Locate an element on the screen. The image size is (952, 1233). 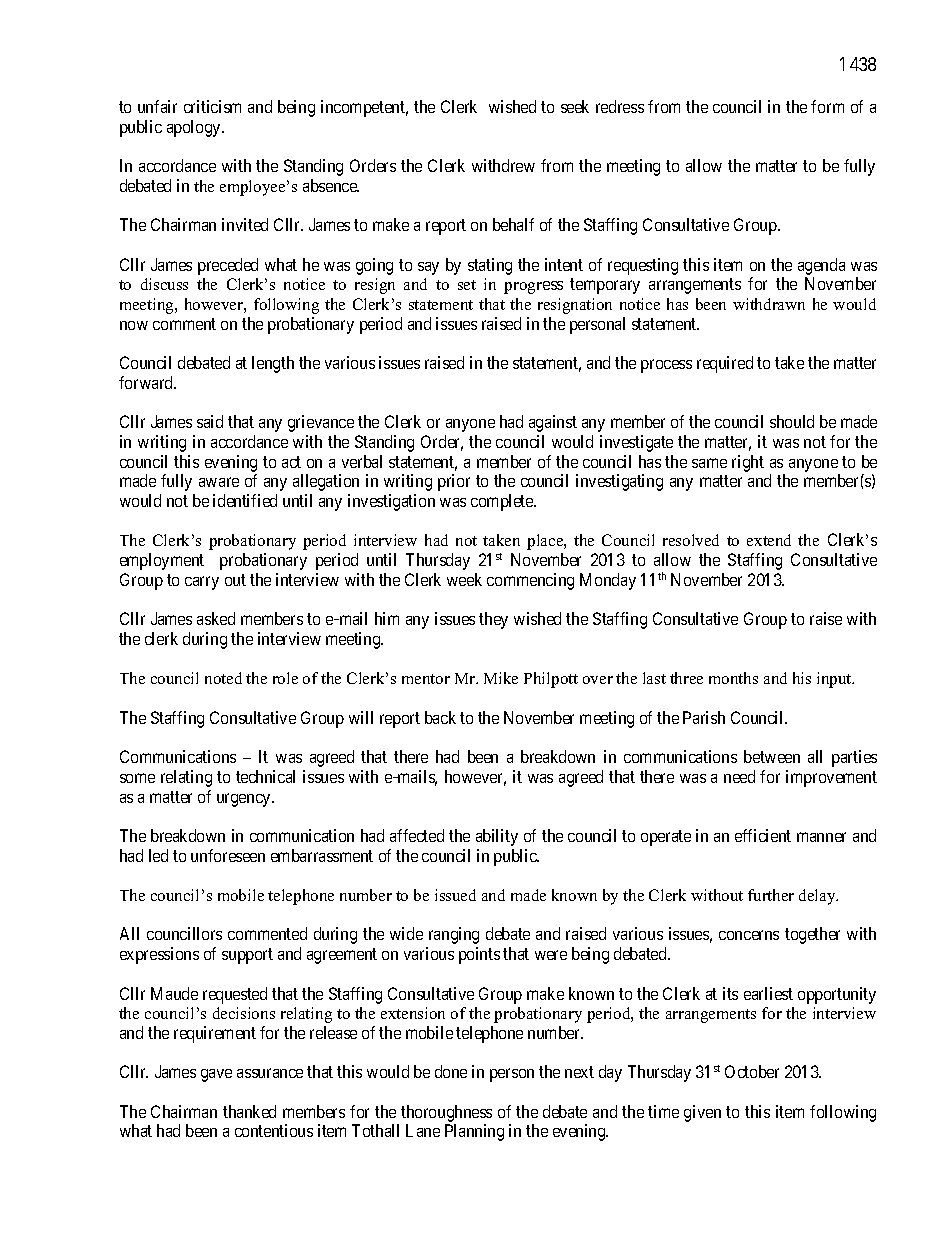
asked is located at coordinates (216, 618).
